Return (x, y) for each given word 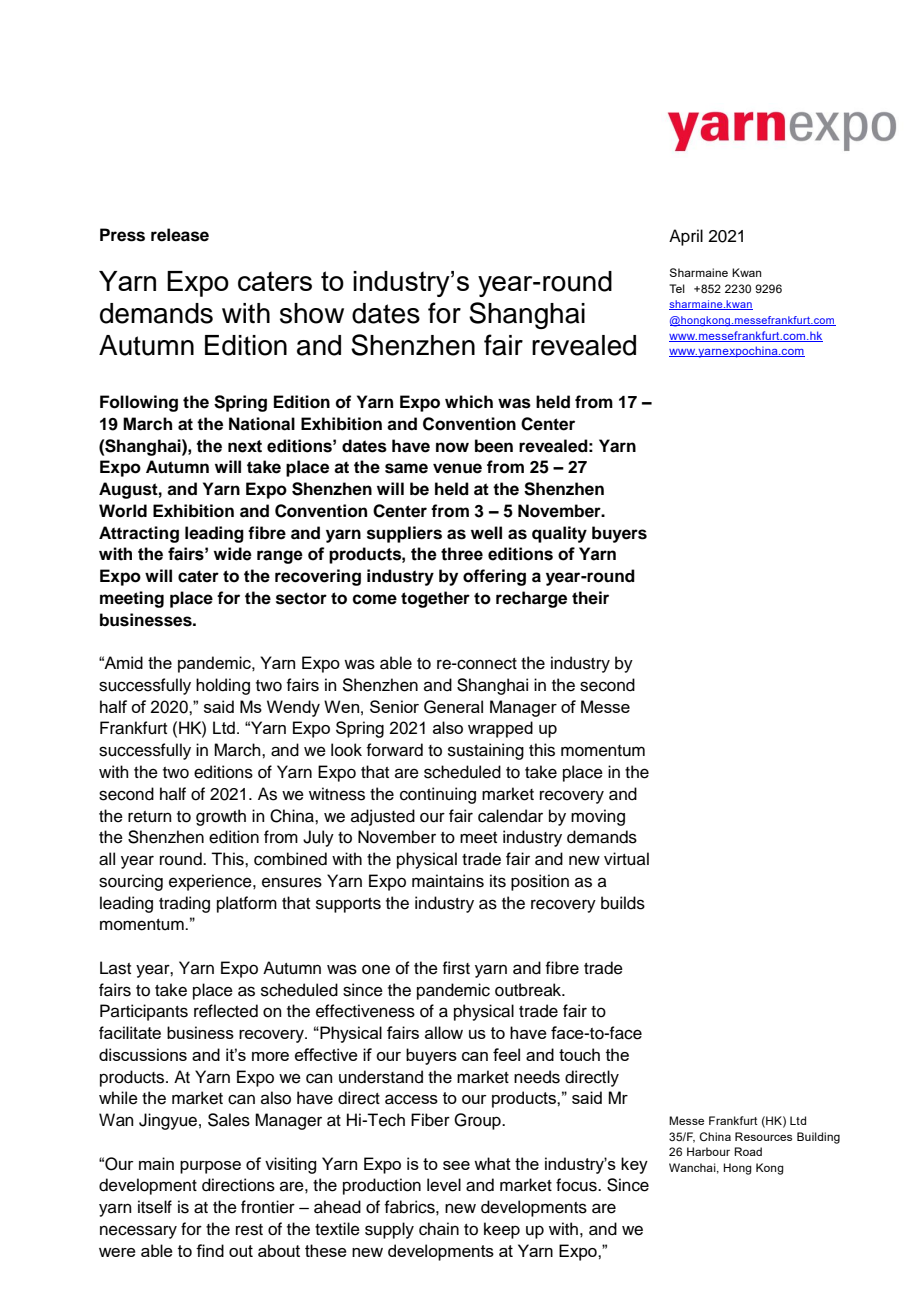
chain (439, 1229)
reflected (226, 1011)
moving (598, 817)
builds (623, 903)
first (456, 968)
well (486, 533)
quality (559, 534)
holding (223, 686)
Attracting (139, 534)
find (210, 1250)
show (312, 313)
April (686, 237)
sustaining (486, 751)
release (180, 235)
